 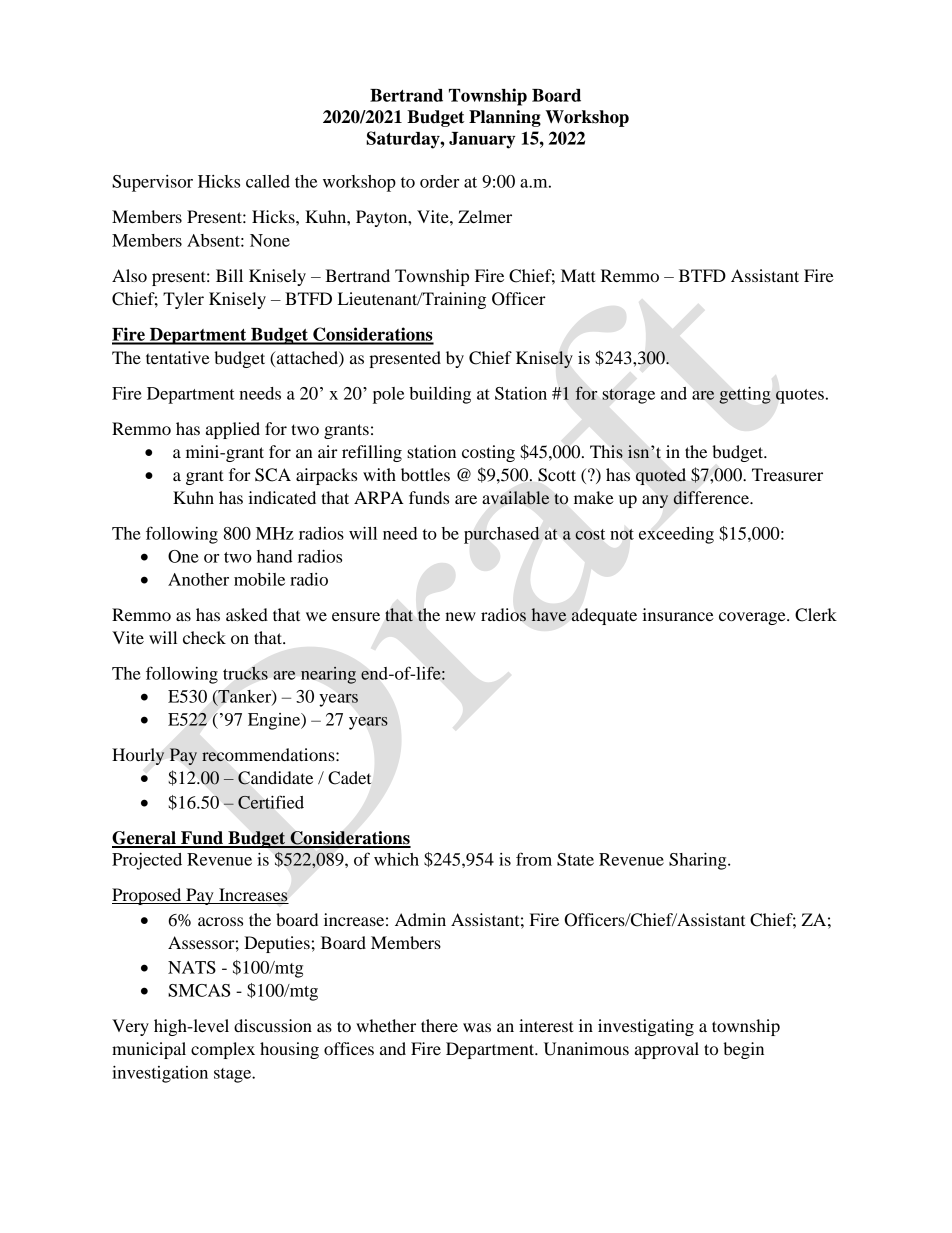 I want to click on Certified, so click(x=271, y=802).
